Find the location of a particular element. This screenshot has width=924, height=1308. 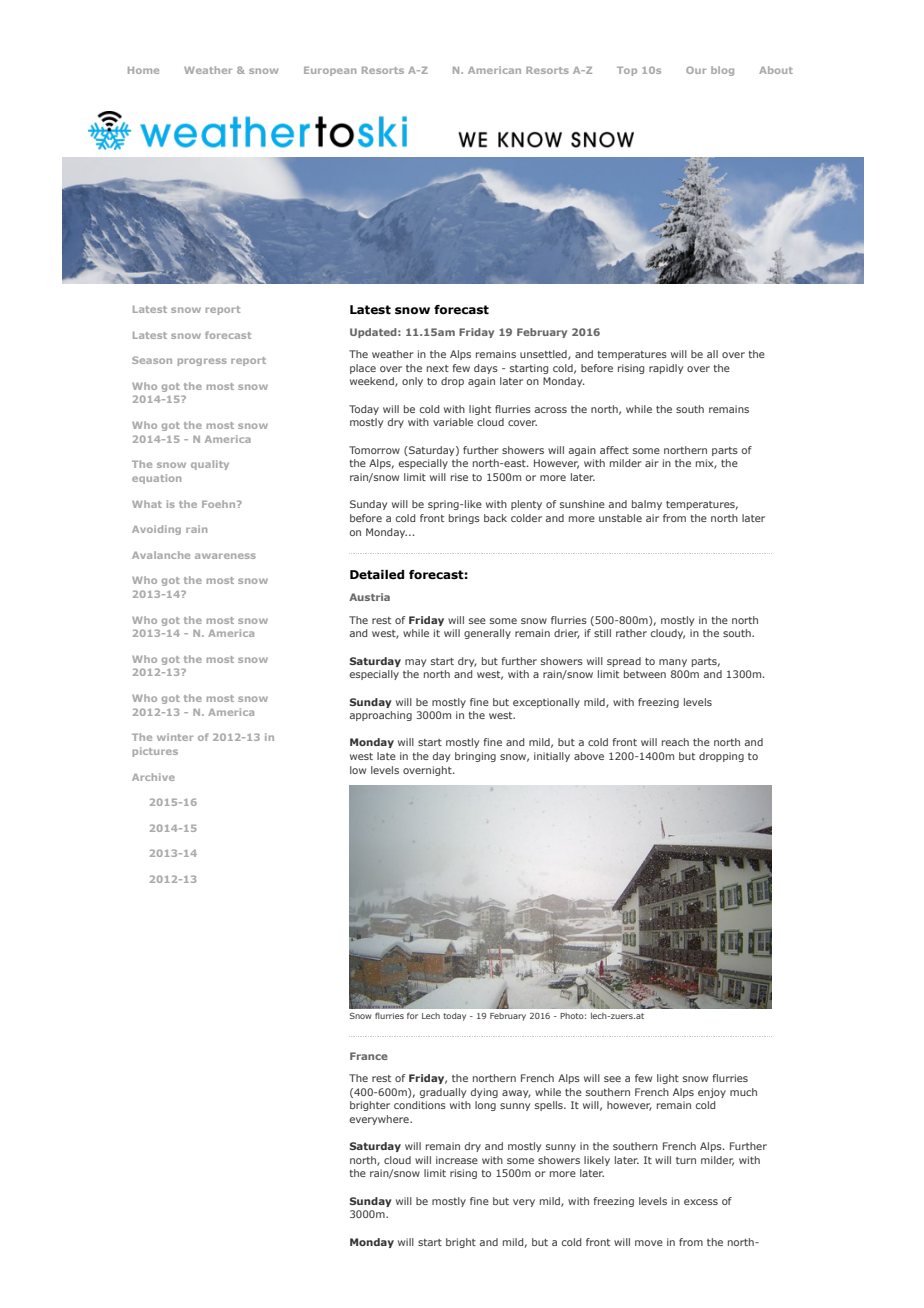

balmy is located at coordinates (647, 505).
